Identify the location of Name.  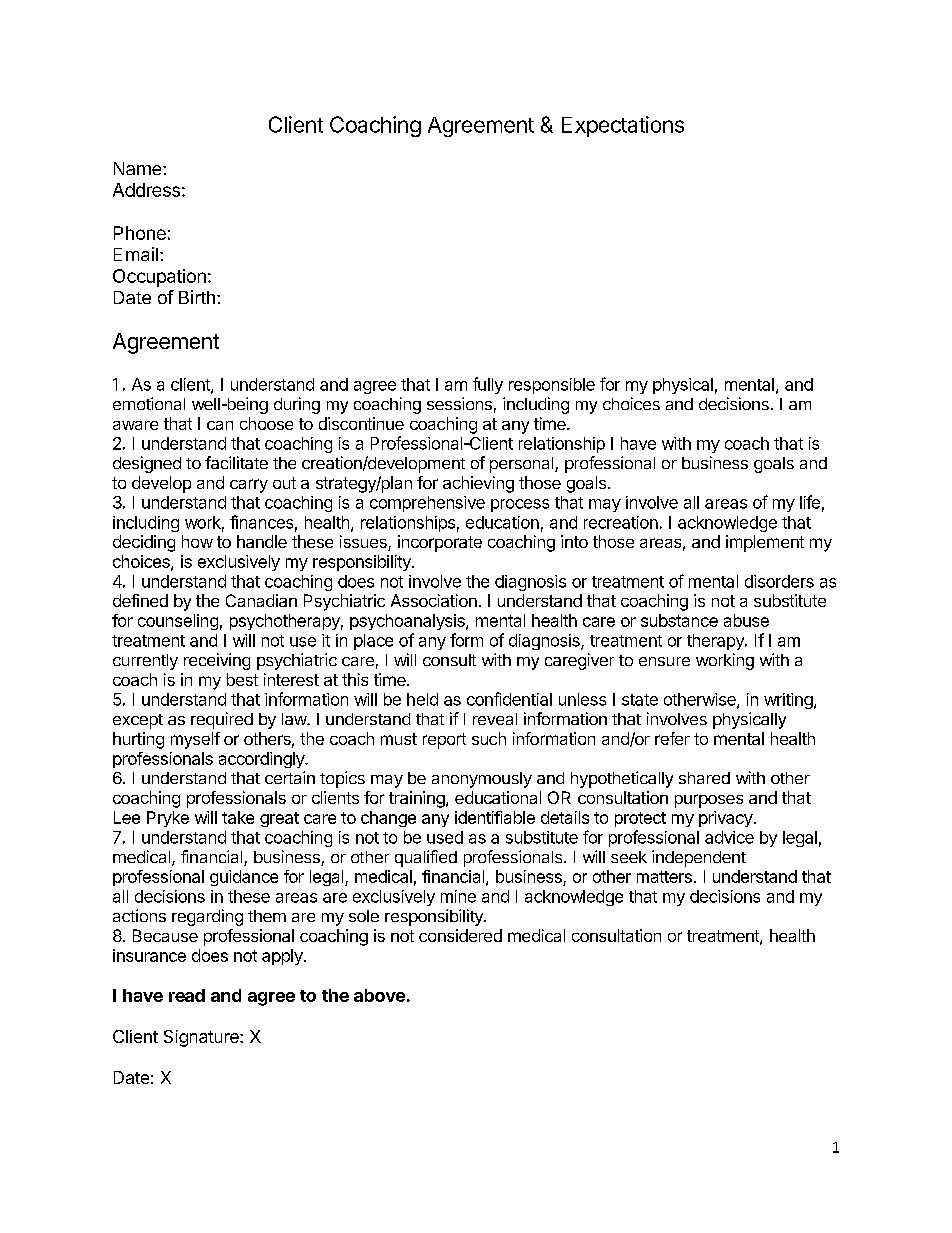
(139, 168).
